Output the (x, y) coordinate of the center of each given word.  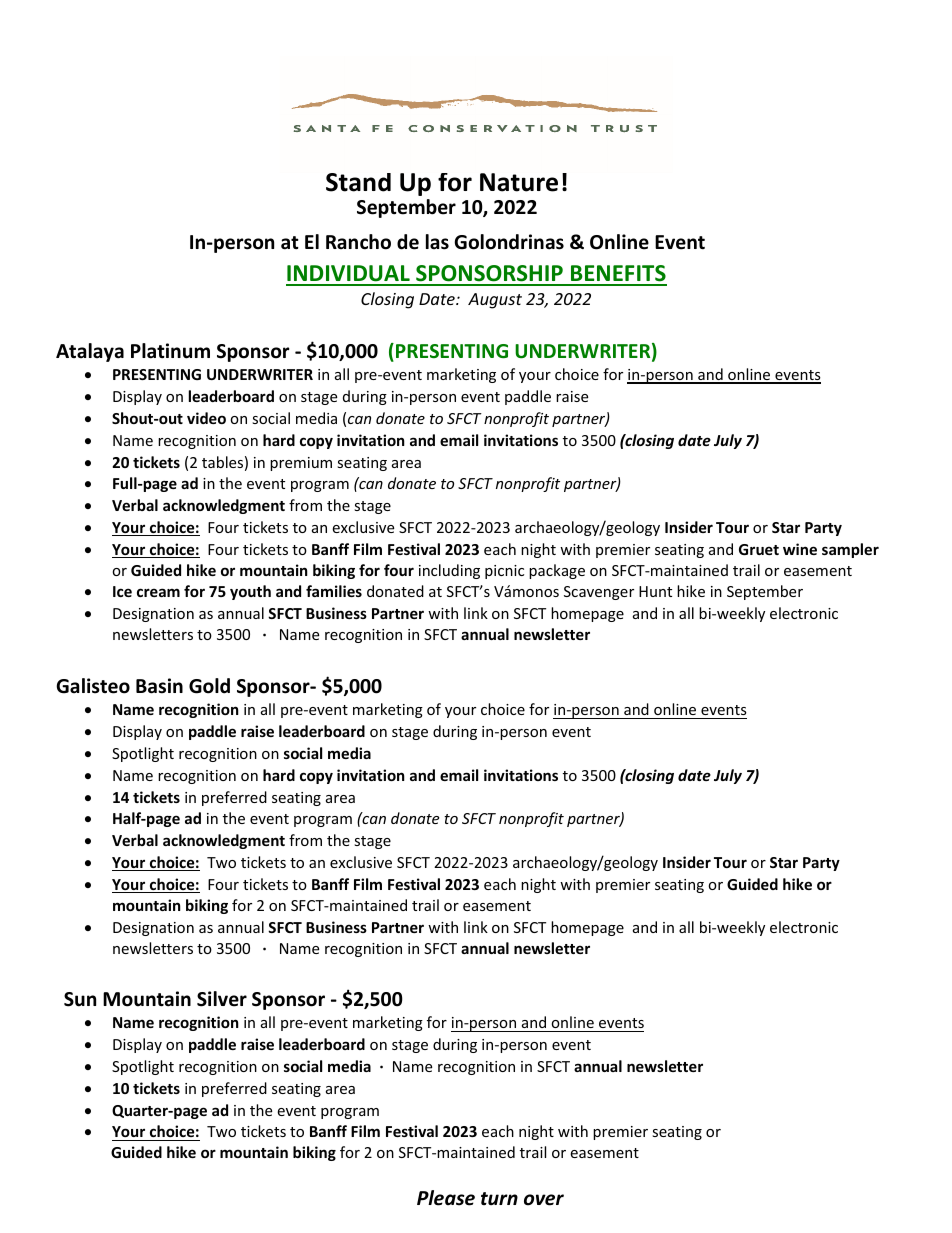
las (437, 242)
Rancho (358, 242)
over (544, 1200)
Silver (222, 999)
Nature (519, 182)
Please (446, 1198)
